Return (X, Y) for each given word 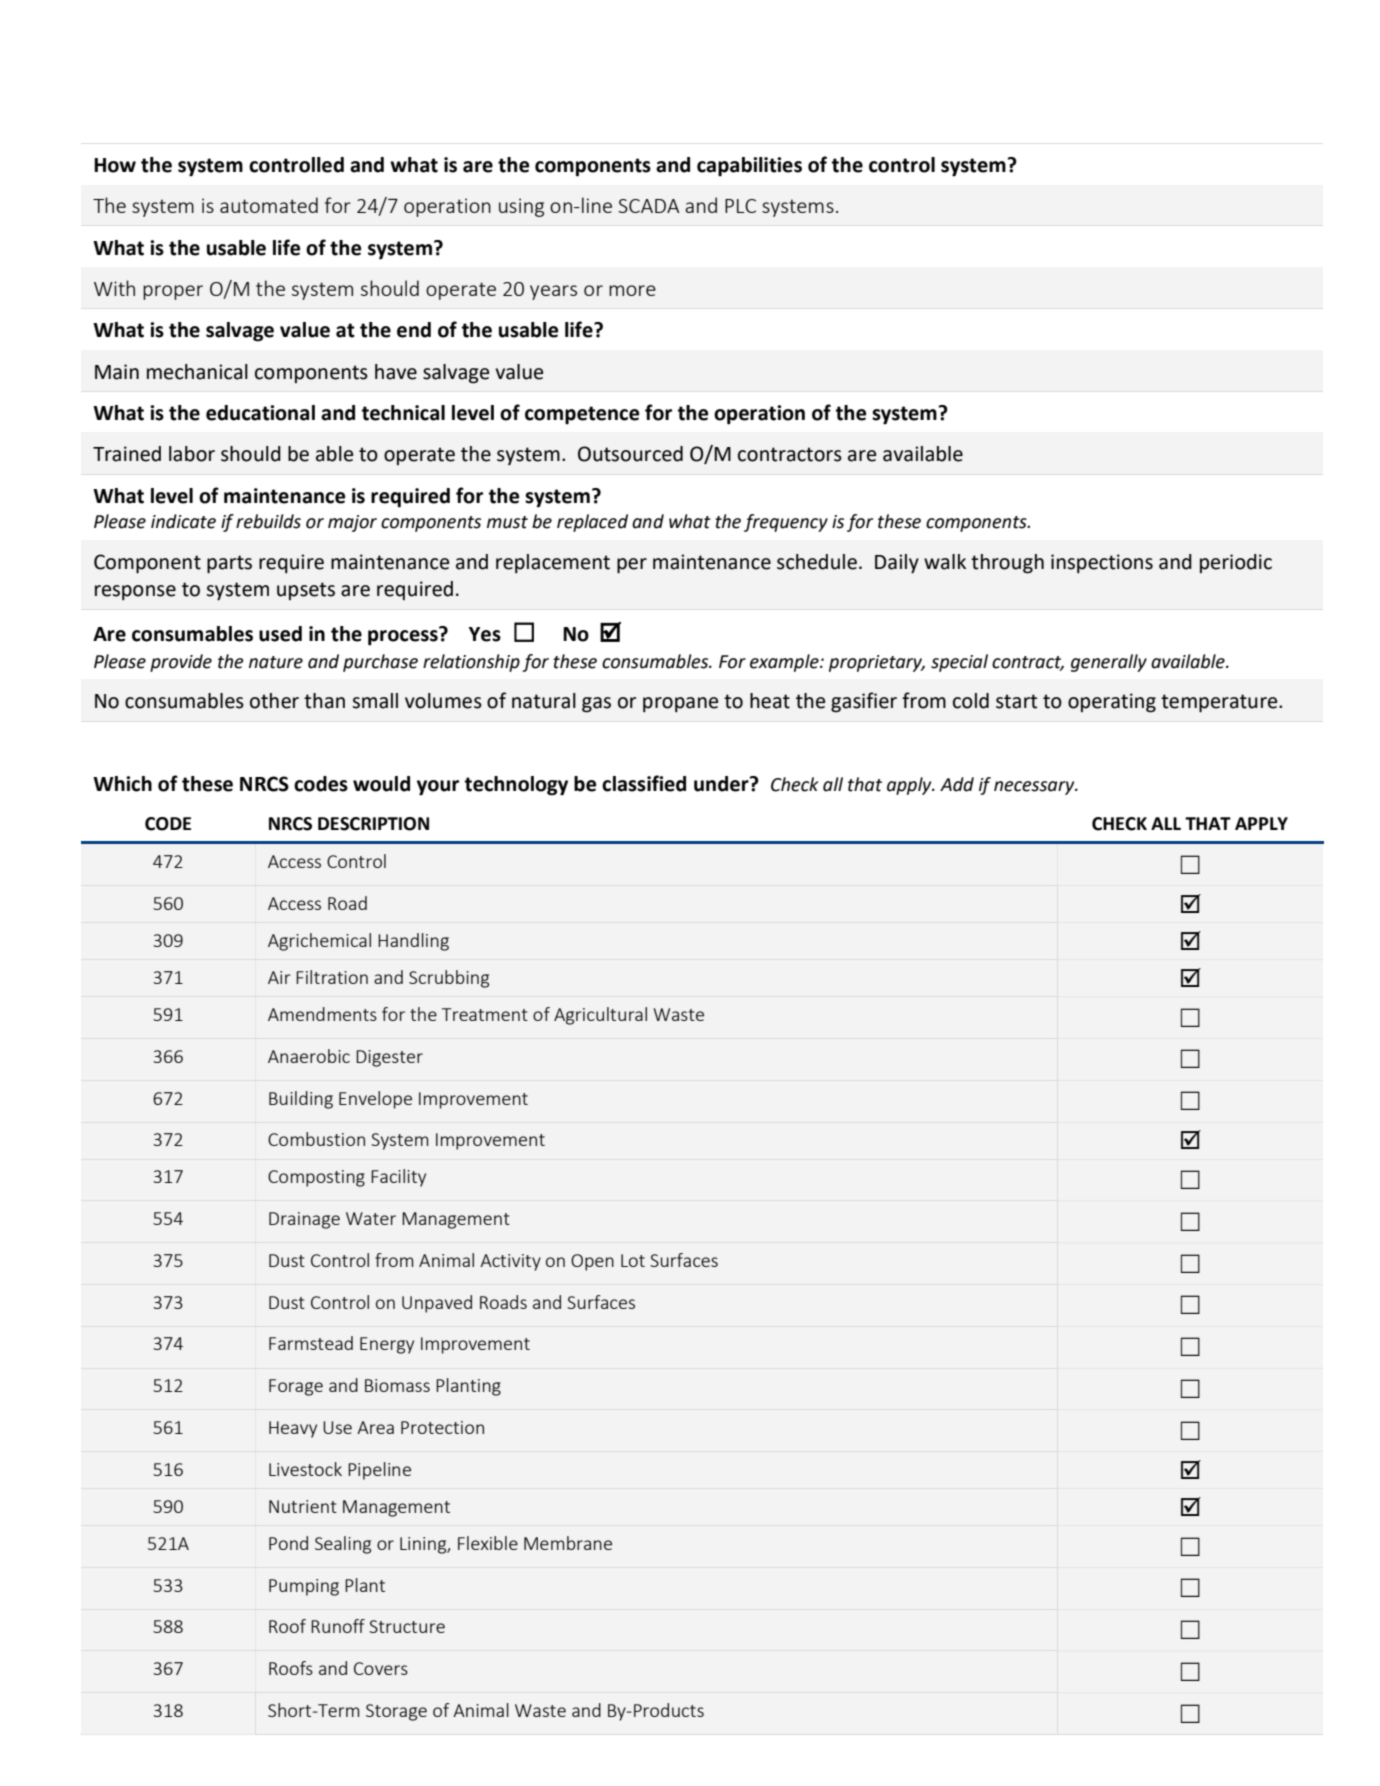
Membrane (568, 1543)
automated (269, 205)
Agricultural (600, 1016)
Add (957, 784)
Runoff (338, 1626)
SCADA (649, 206)
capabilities (749, 167)
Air (279, 977)
